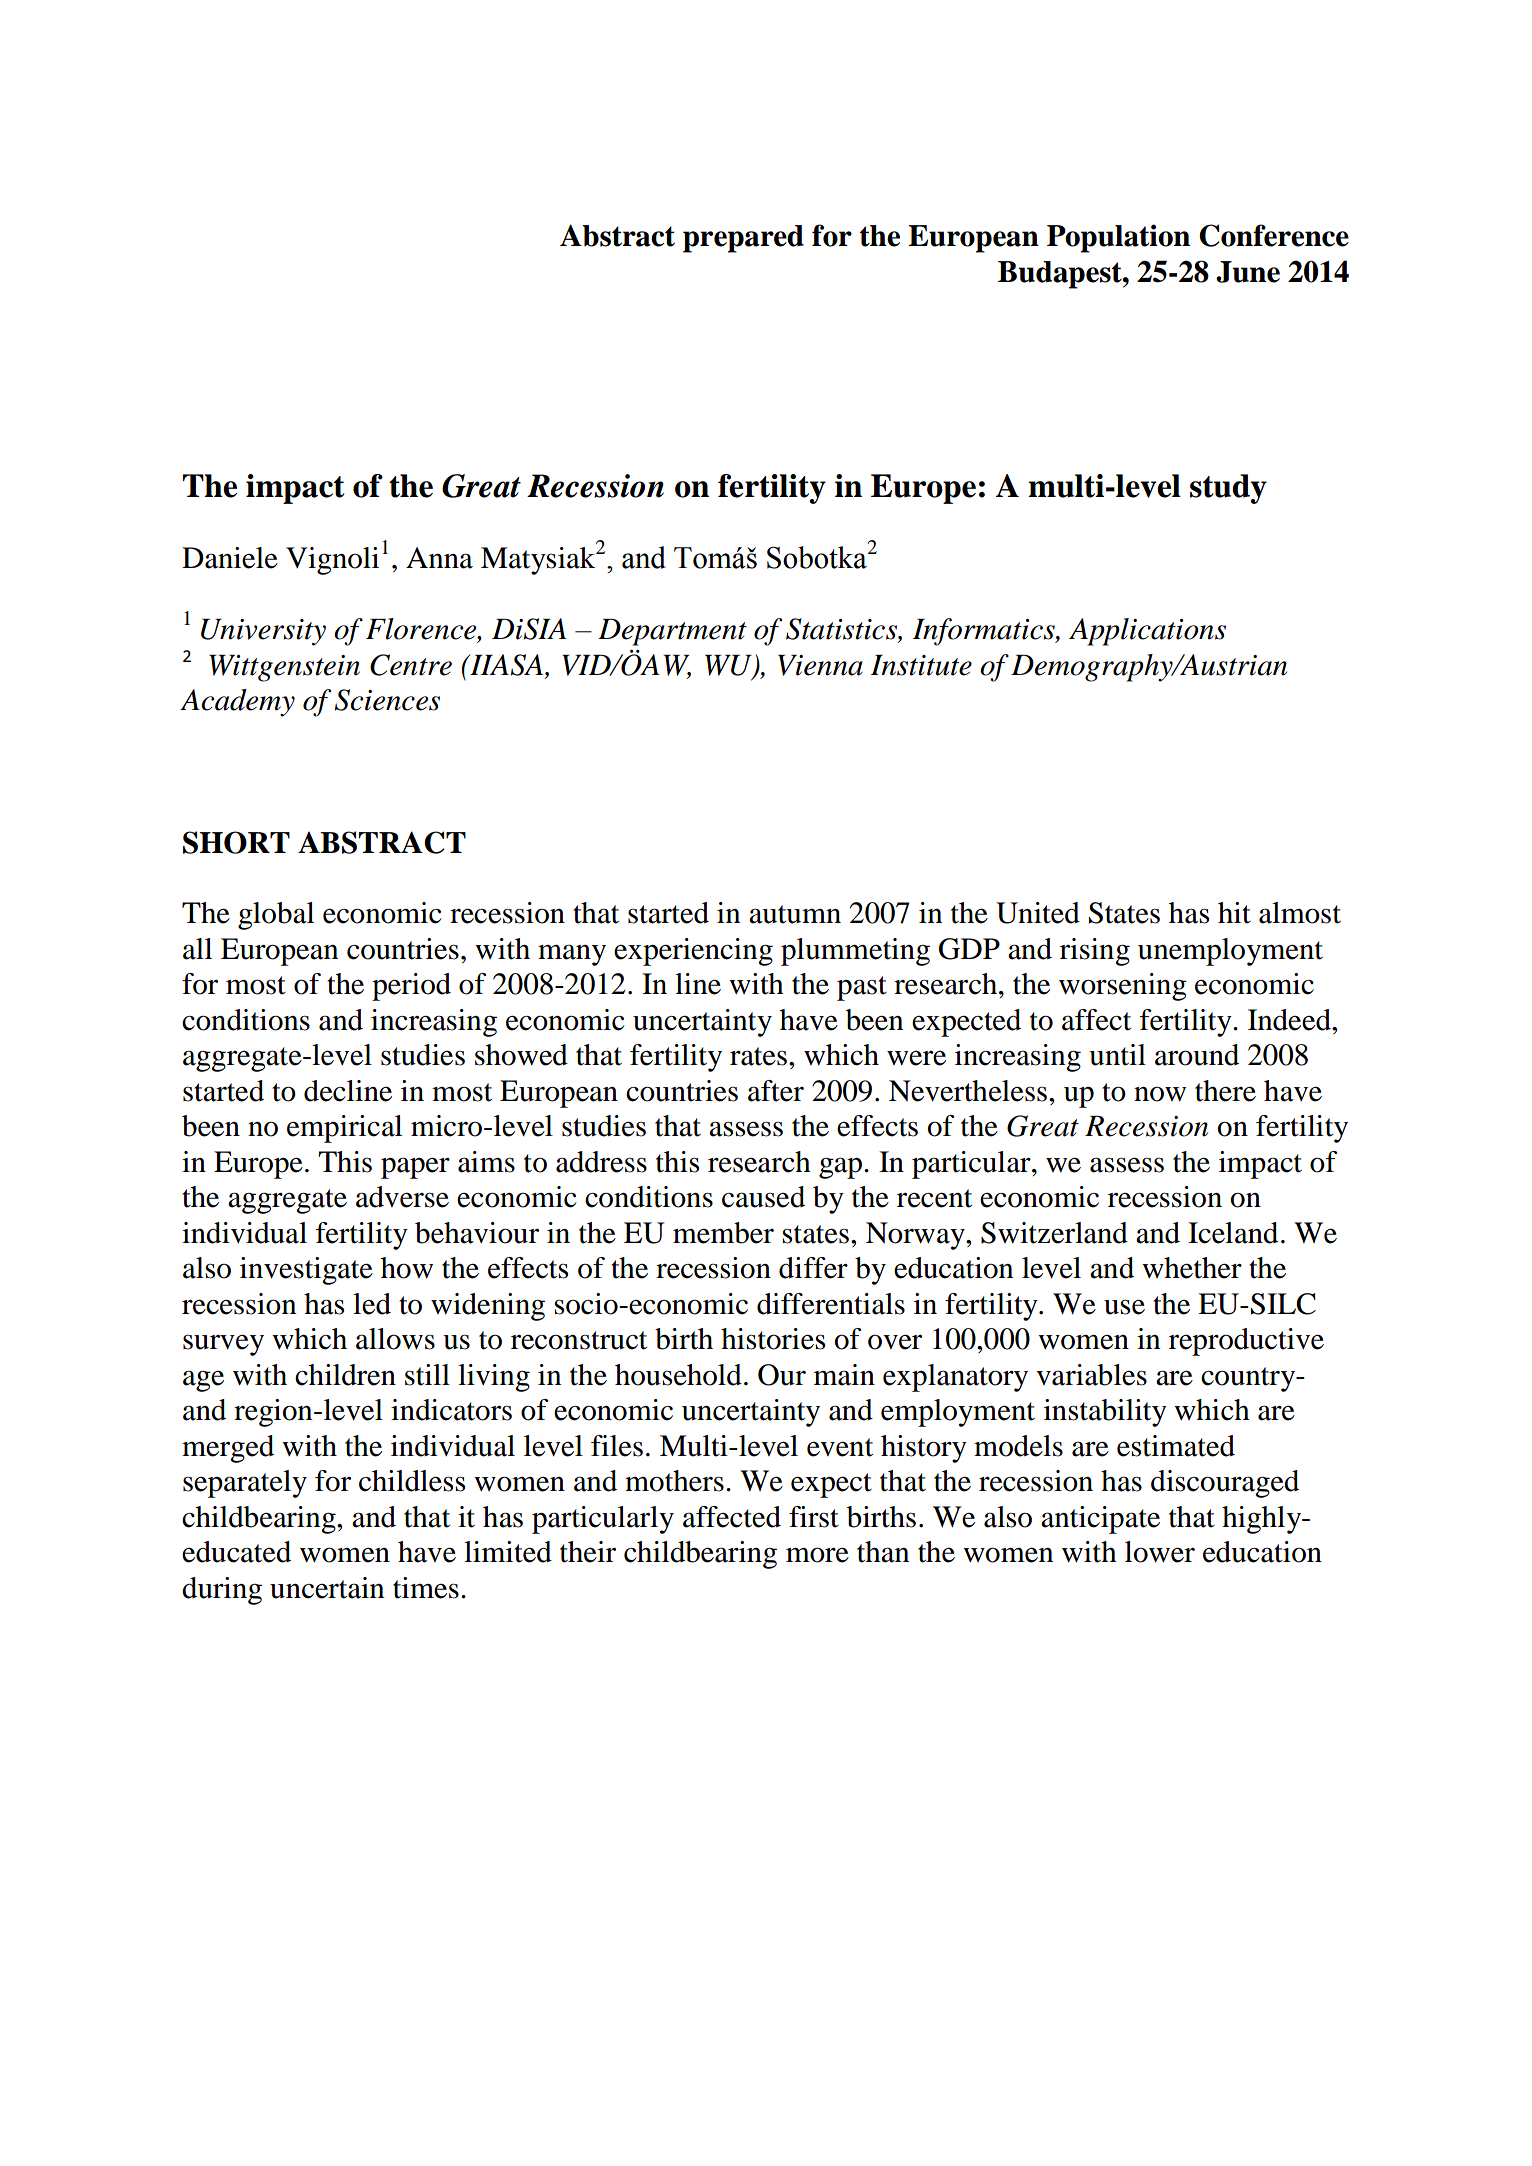 Image resolution: width=1532 pixels, height=2166 pixels. What do you see at coordinates (723, 1233) in the page?
I see `member` at bounding box center [723, 1233].
